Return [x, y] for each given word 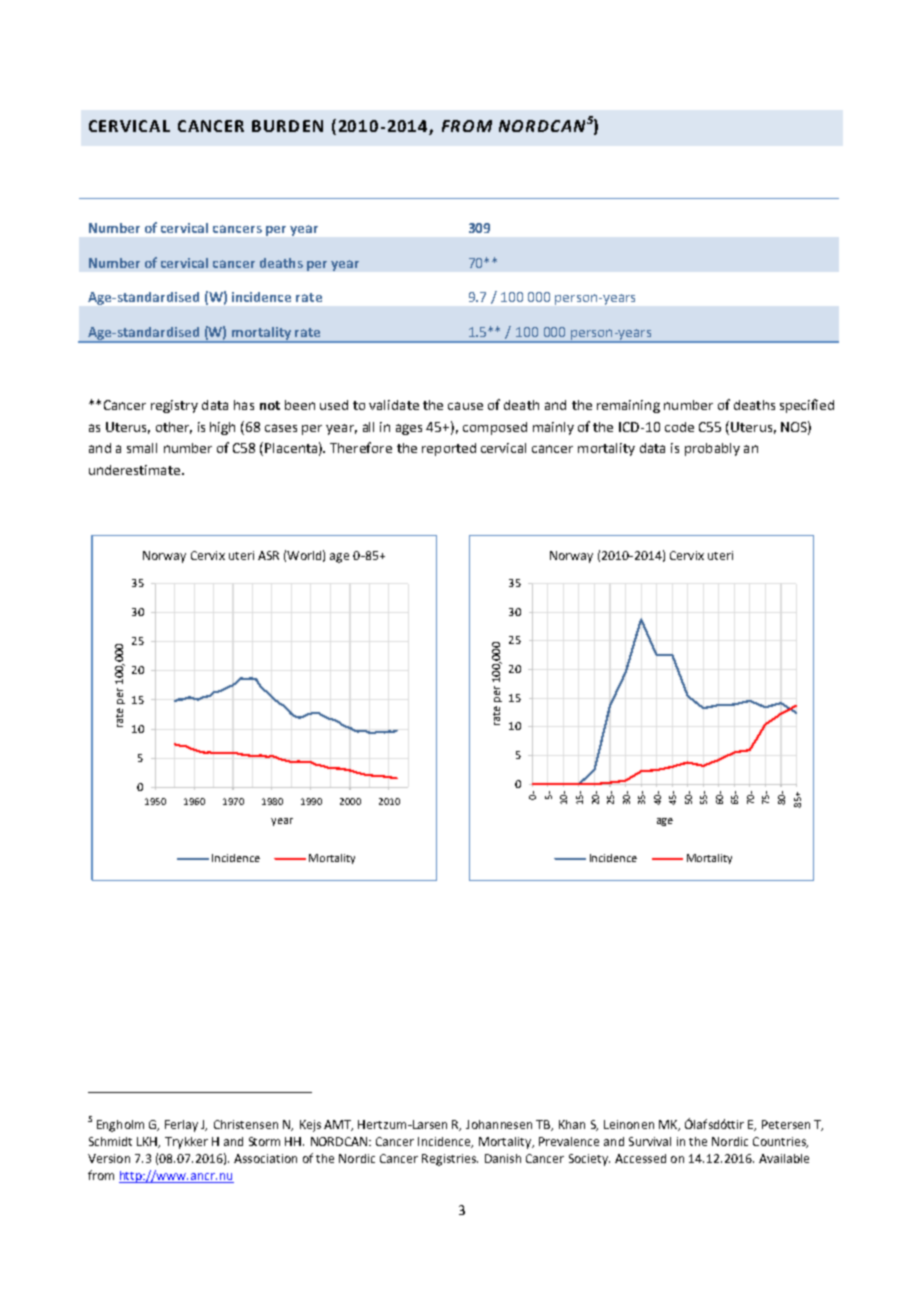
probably [712, 449]
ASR [268, 555]
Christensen [246, 1124]
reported [449, 449]
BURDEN [287, 126]
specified [807, 406]
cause [465, 406]
